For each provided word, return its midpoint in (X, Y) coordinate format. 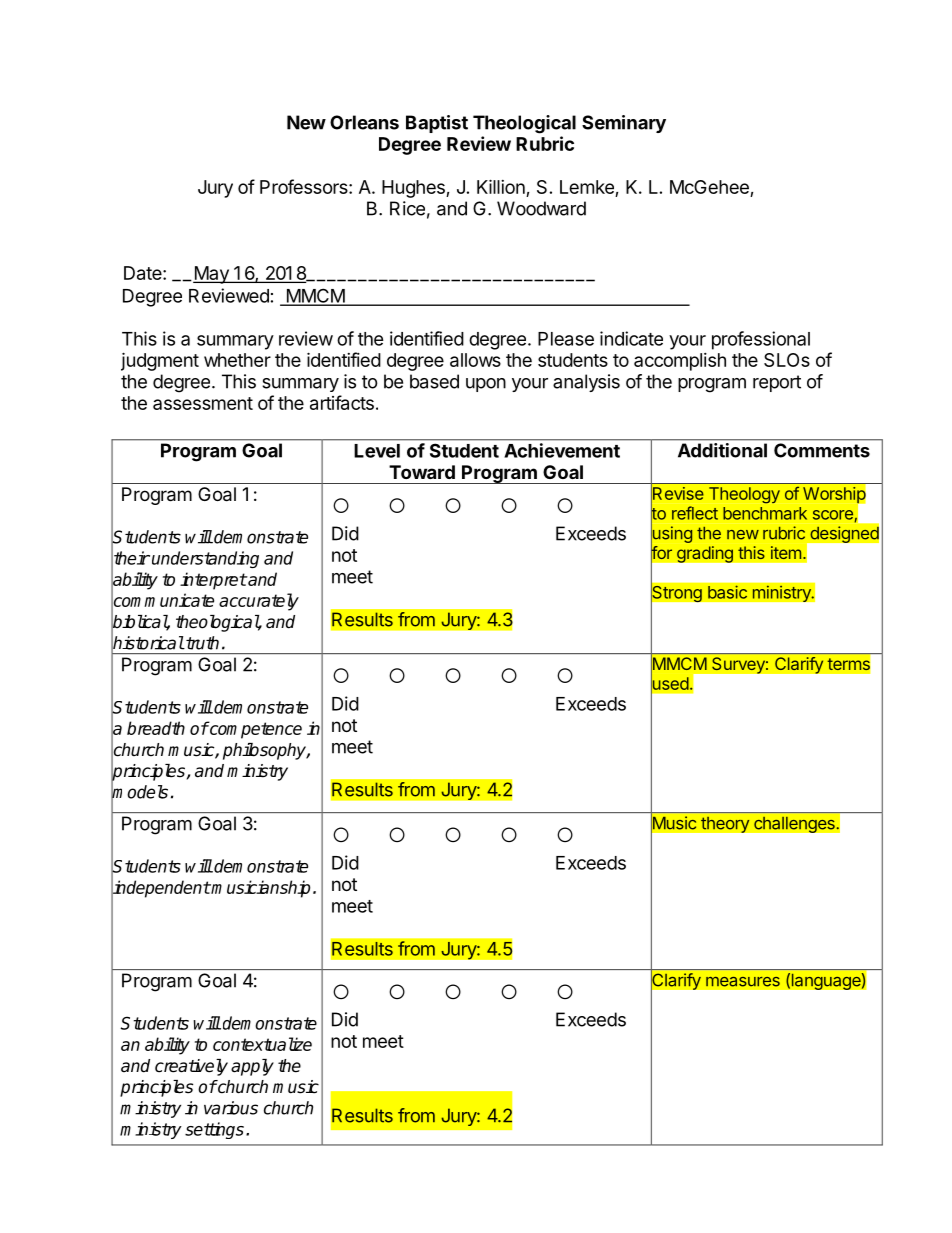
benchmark (765, 513)
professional (761, 340)
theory (725, 824)
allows (475, 360)
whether (237, 360)
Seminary (624, 124)
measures (743, 982)
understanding (205, 559)
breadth (156, 728)
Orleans (364, 122)
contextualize (262, 1044)
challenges (795, 824)
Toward (422, 472)
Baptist (437, 124)
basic (727, 592)
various (231, 1108)
